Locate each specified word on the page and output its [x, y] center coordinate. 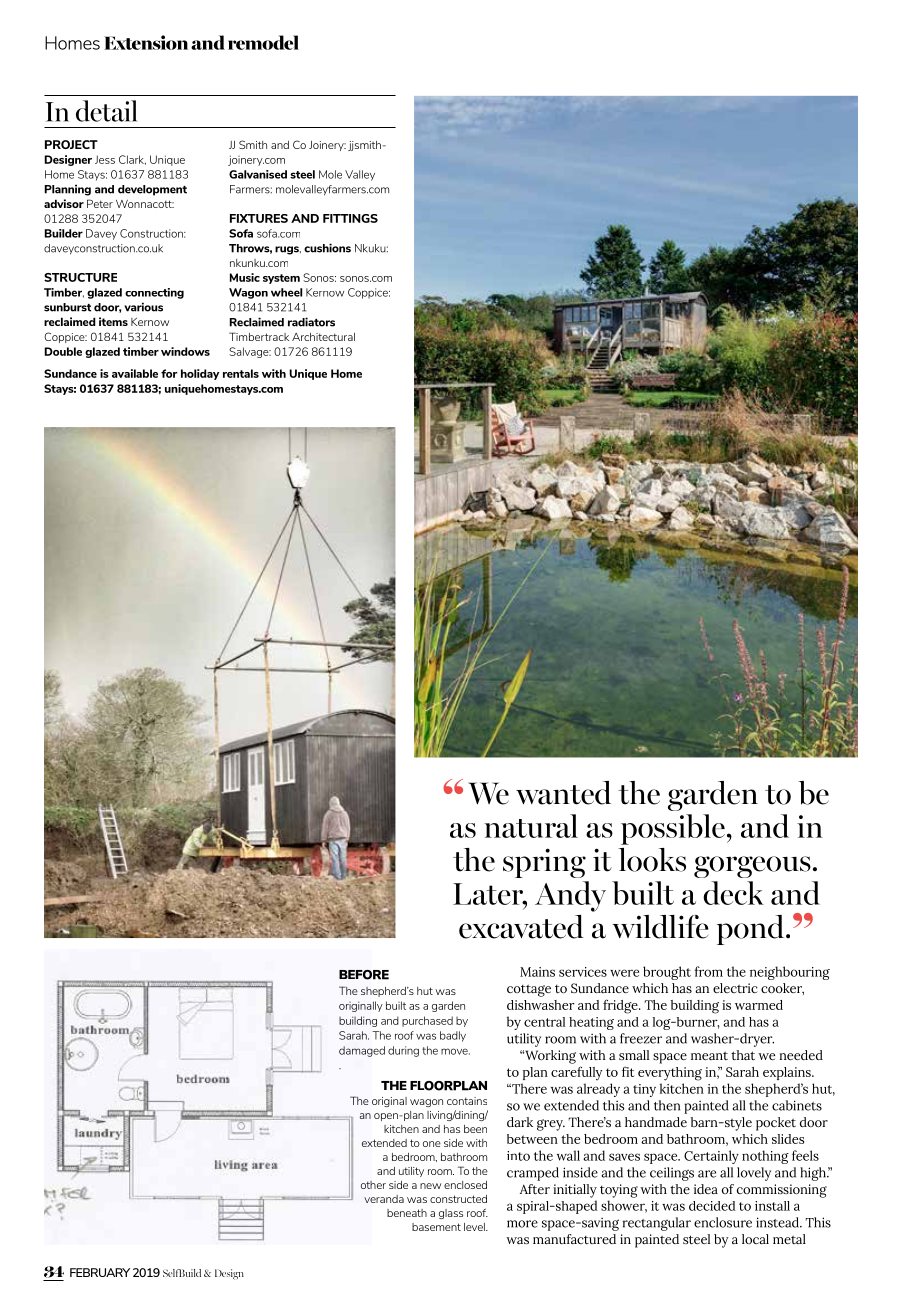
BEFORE [364, 975]
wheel [286, 292]
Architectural [323, 337]
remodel [263, 42]
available [135, 373]
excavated [521, 927]
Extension [146, 42]
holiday [200, 374]
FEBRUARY [100, 1272]
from [708, 971]
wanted [563, 793]
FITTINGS [350, 218]
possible [673, 829]
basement [436, 1227]
